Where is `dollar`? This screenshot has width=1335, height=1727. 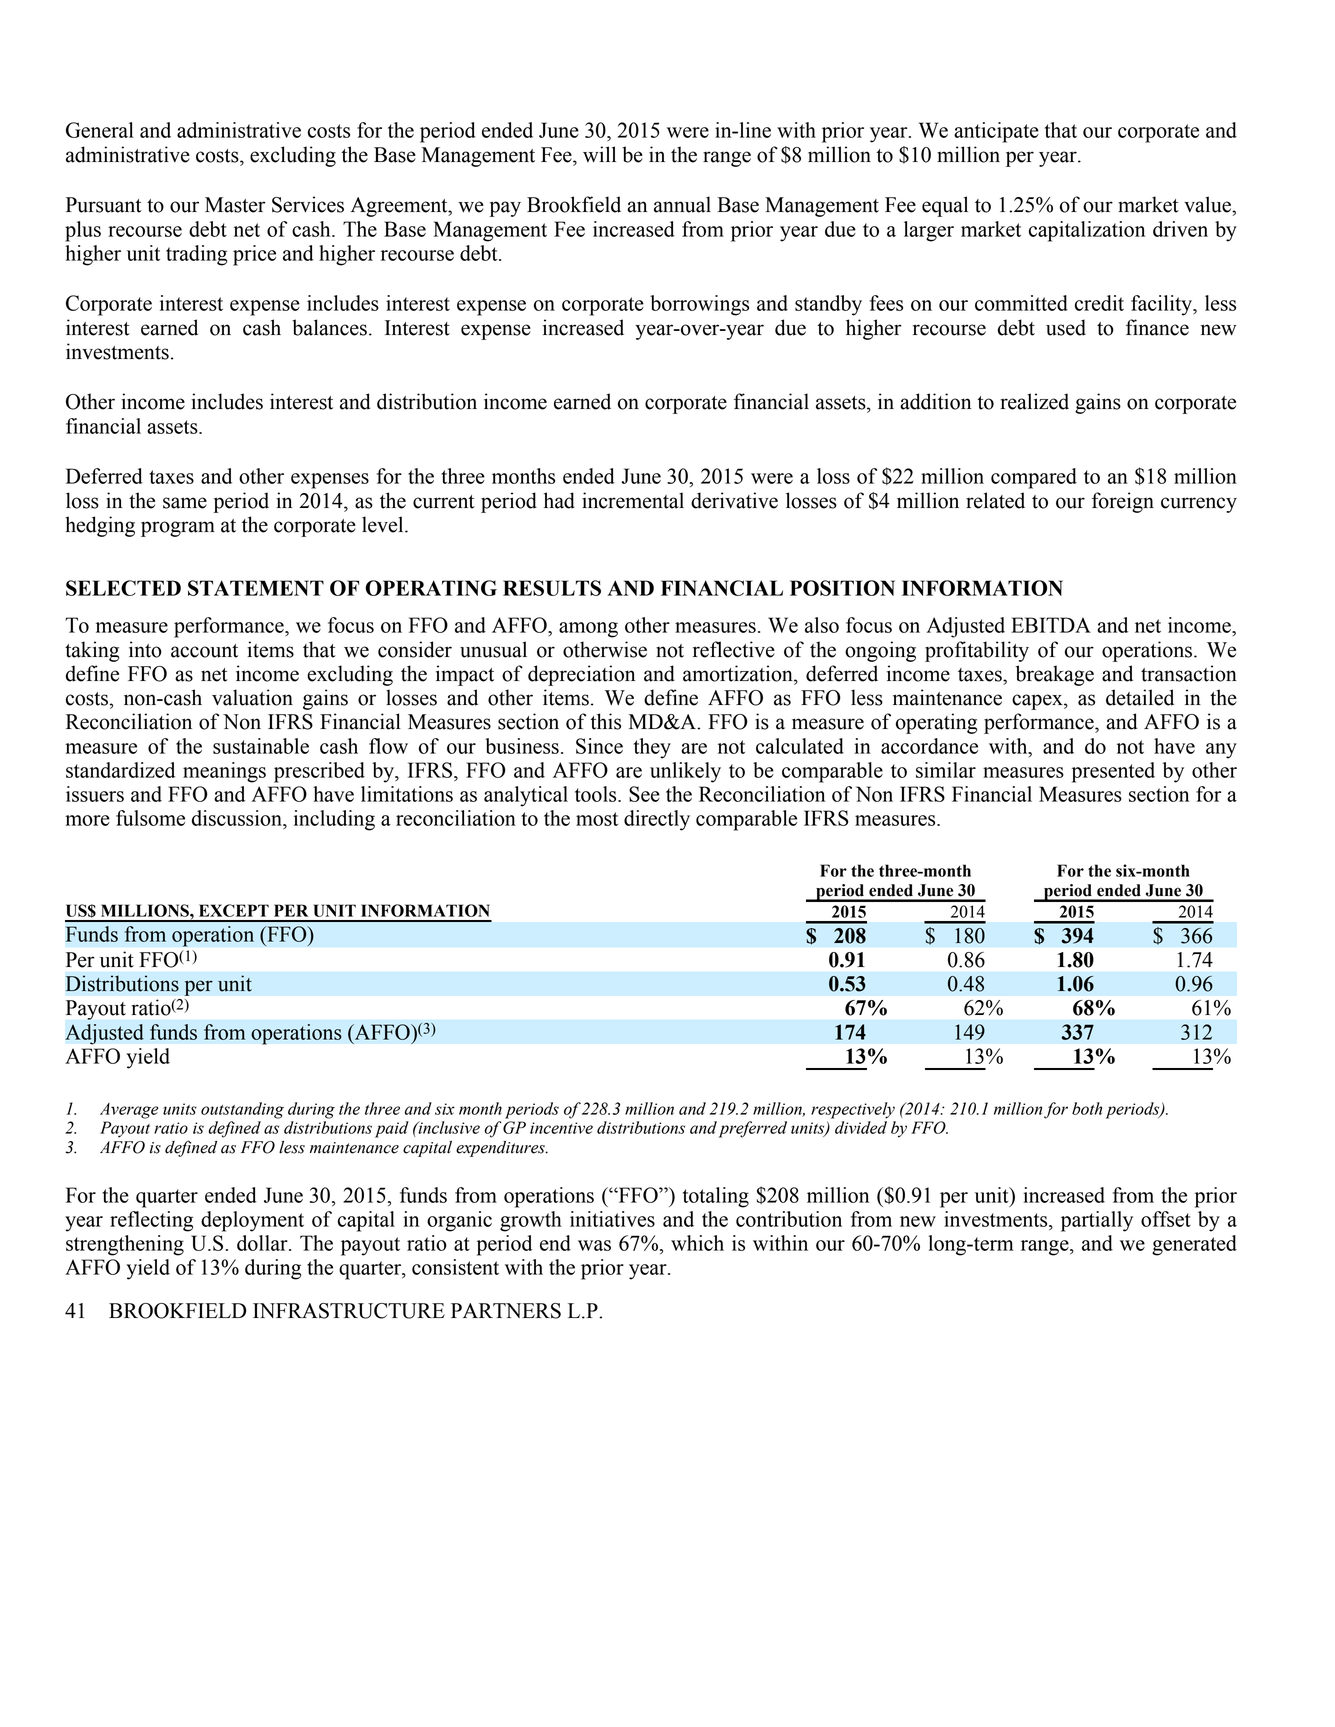 dollar is located at coordinates (263, 1243).
